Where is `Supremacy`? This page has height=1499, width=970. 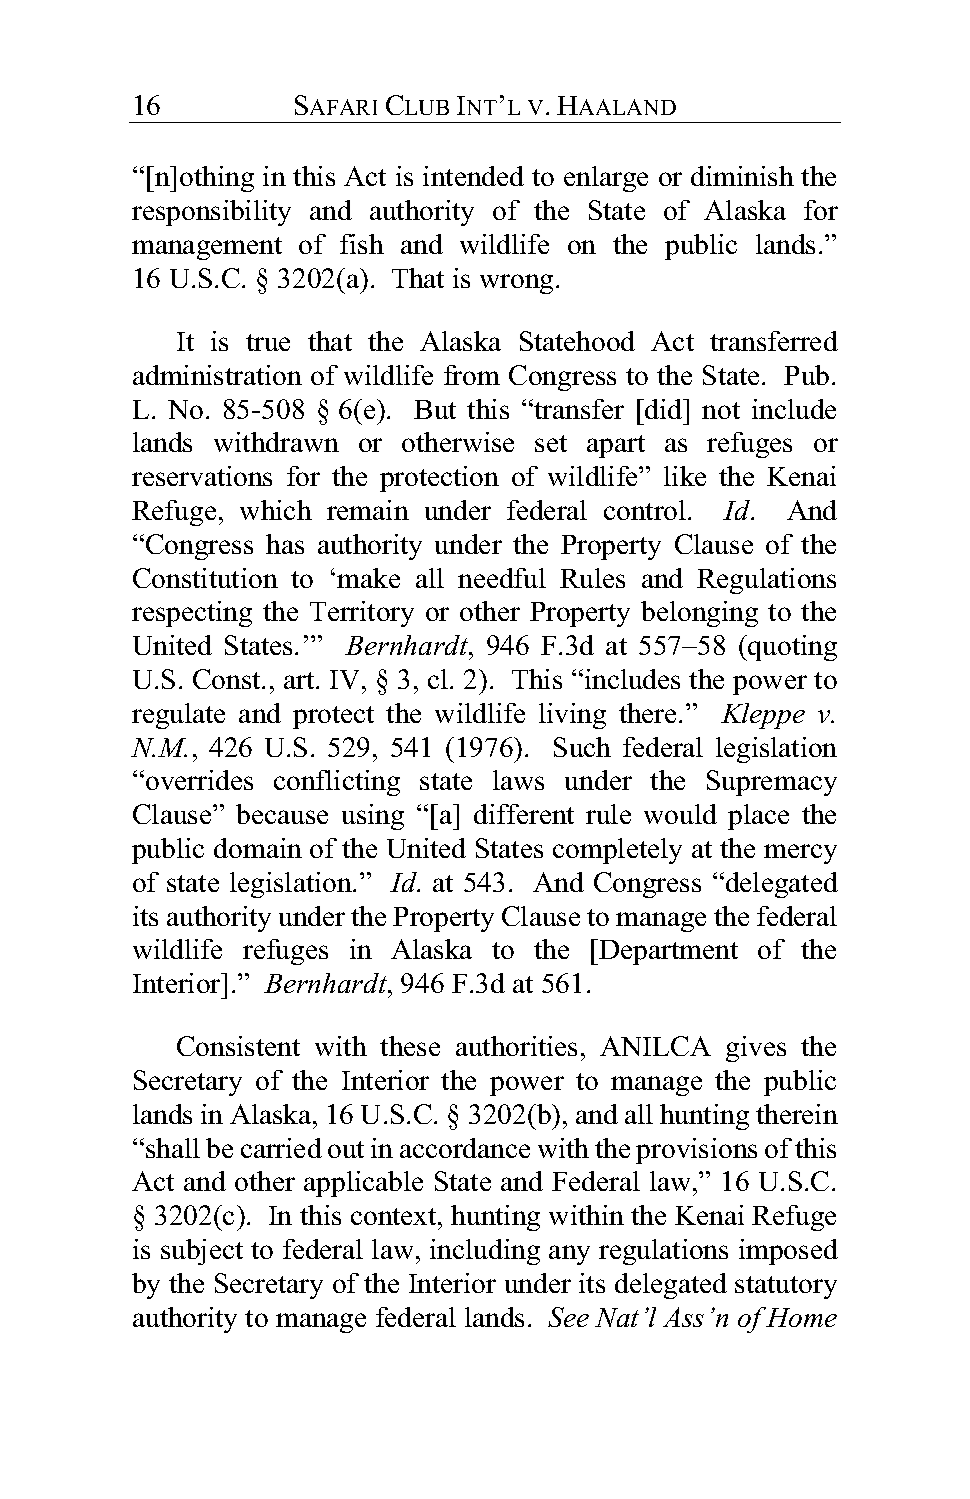 Supremacy is located at coordinates (772, 783).
